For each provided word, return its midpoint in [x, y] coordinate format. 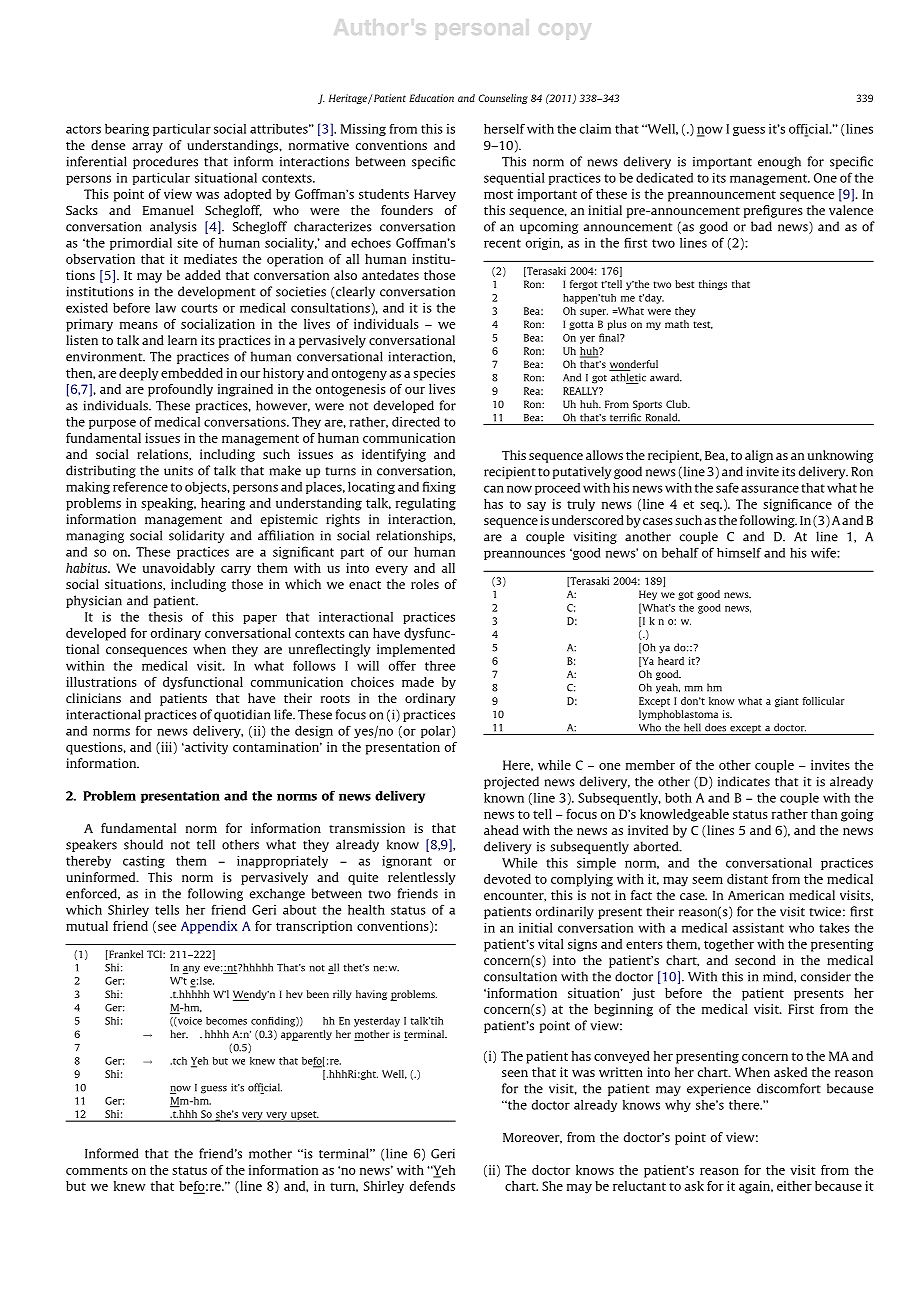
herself [504, 129]
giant [787, 702]
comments [97, 1170]
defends [432, 1186]
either [794, 1186]
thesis [166, 617]
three [440, 666]
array [147, 148]
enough [779, 162]
